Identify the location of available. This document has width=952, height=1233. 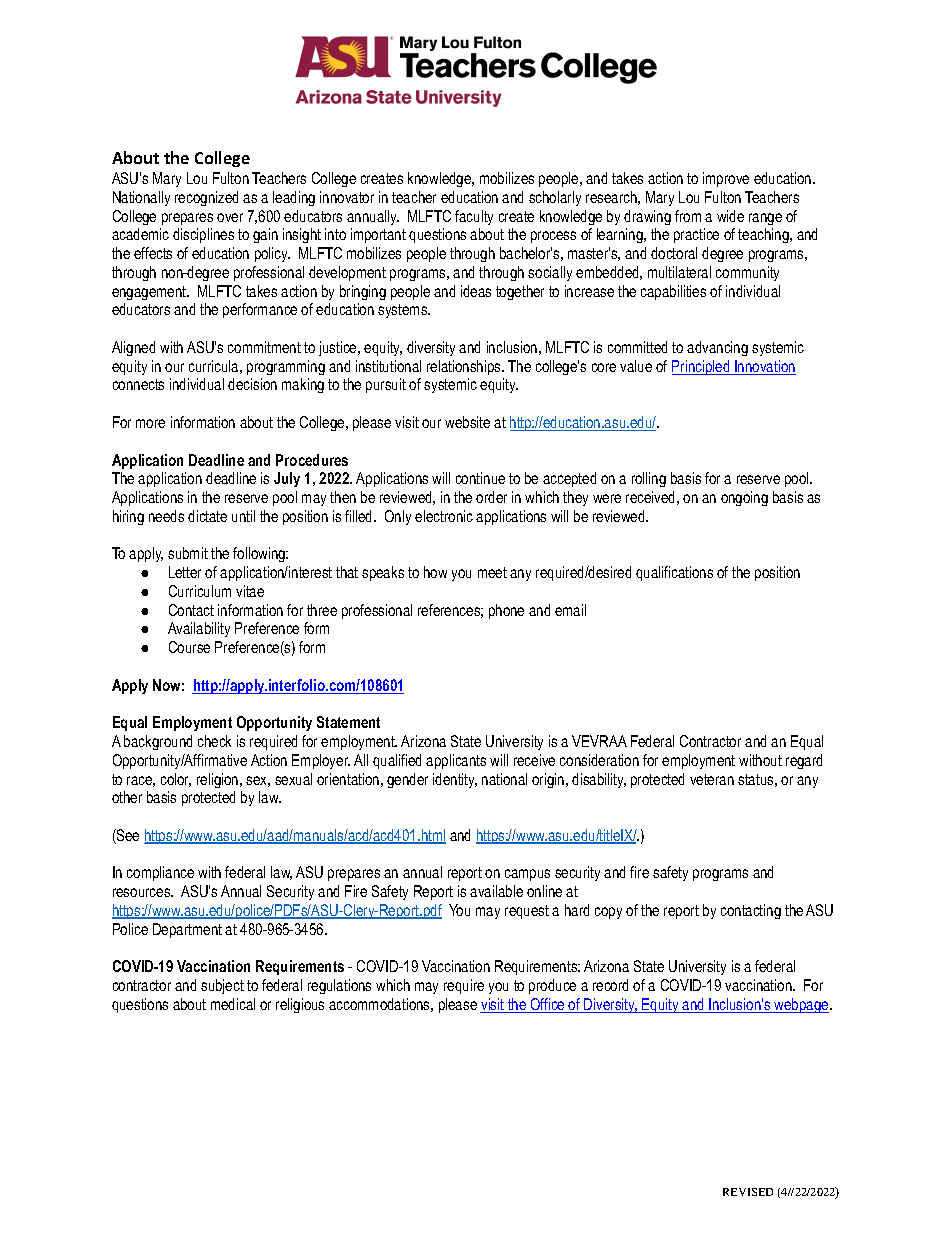
(496, 891).
